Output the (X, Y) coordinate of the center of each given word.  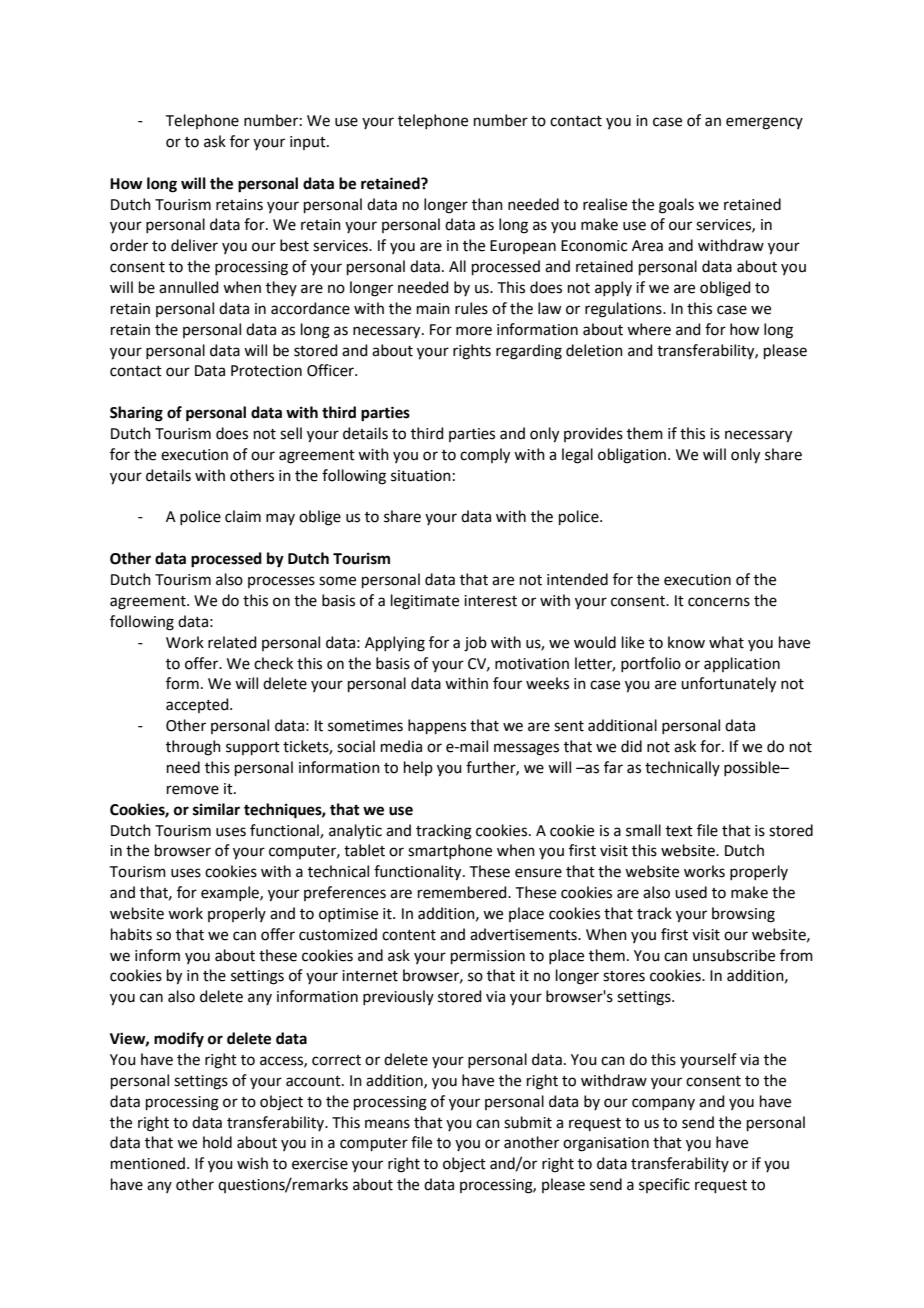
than (487, 204)
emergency (764, 123)
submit (528, 1122)
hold (217, 1142)
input (309, 143)
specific (664, 1185)
